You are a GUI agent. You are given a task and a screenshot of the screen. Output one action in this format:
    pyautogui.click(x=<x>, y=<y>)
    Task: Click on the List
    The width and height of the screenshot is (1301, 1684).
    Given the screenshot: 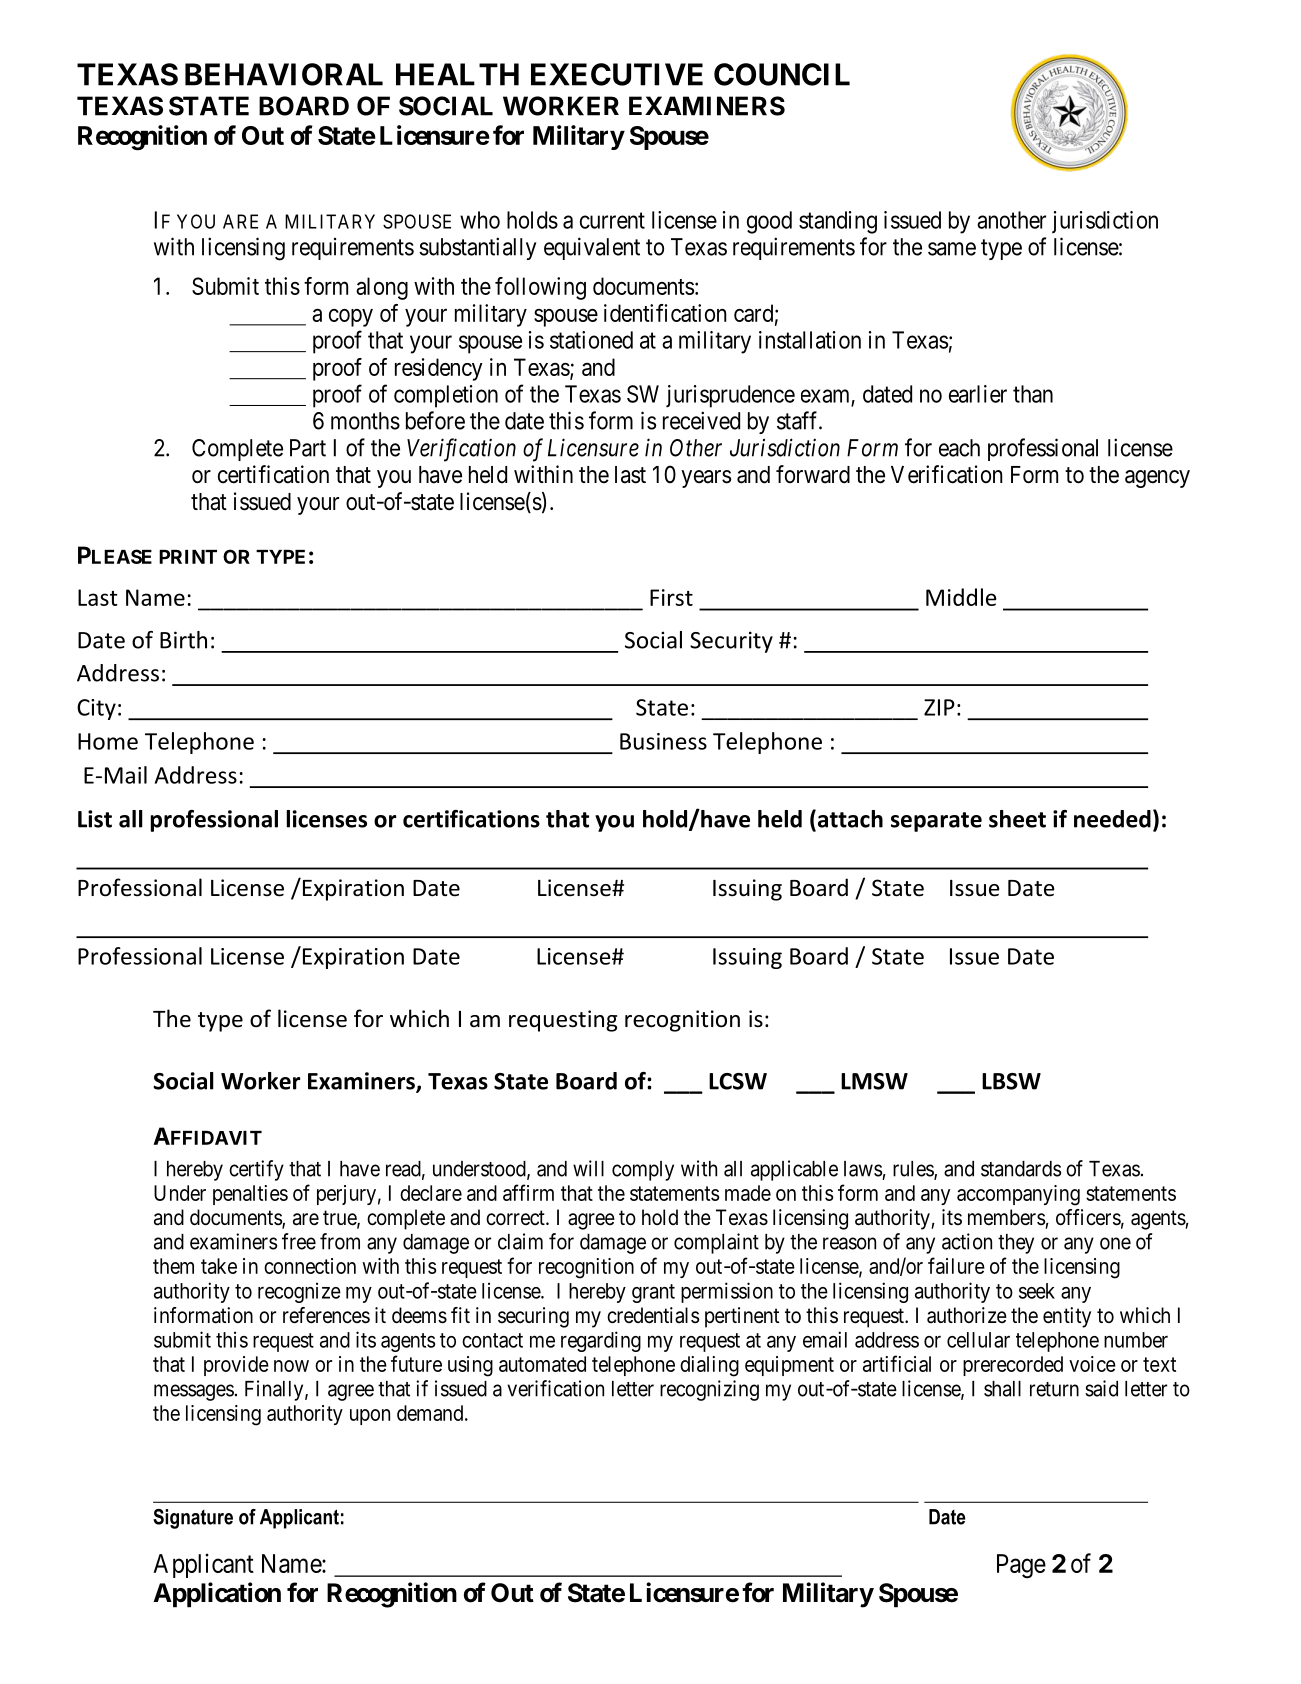 What is the action you would take?
    pyautogui.click(x=95, y=819)
